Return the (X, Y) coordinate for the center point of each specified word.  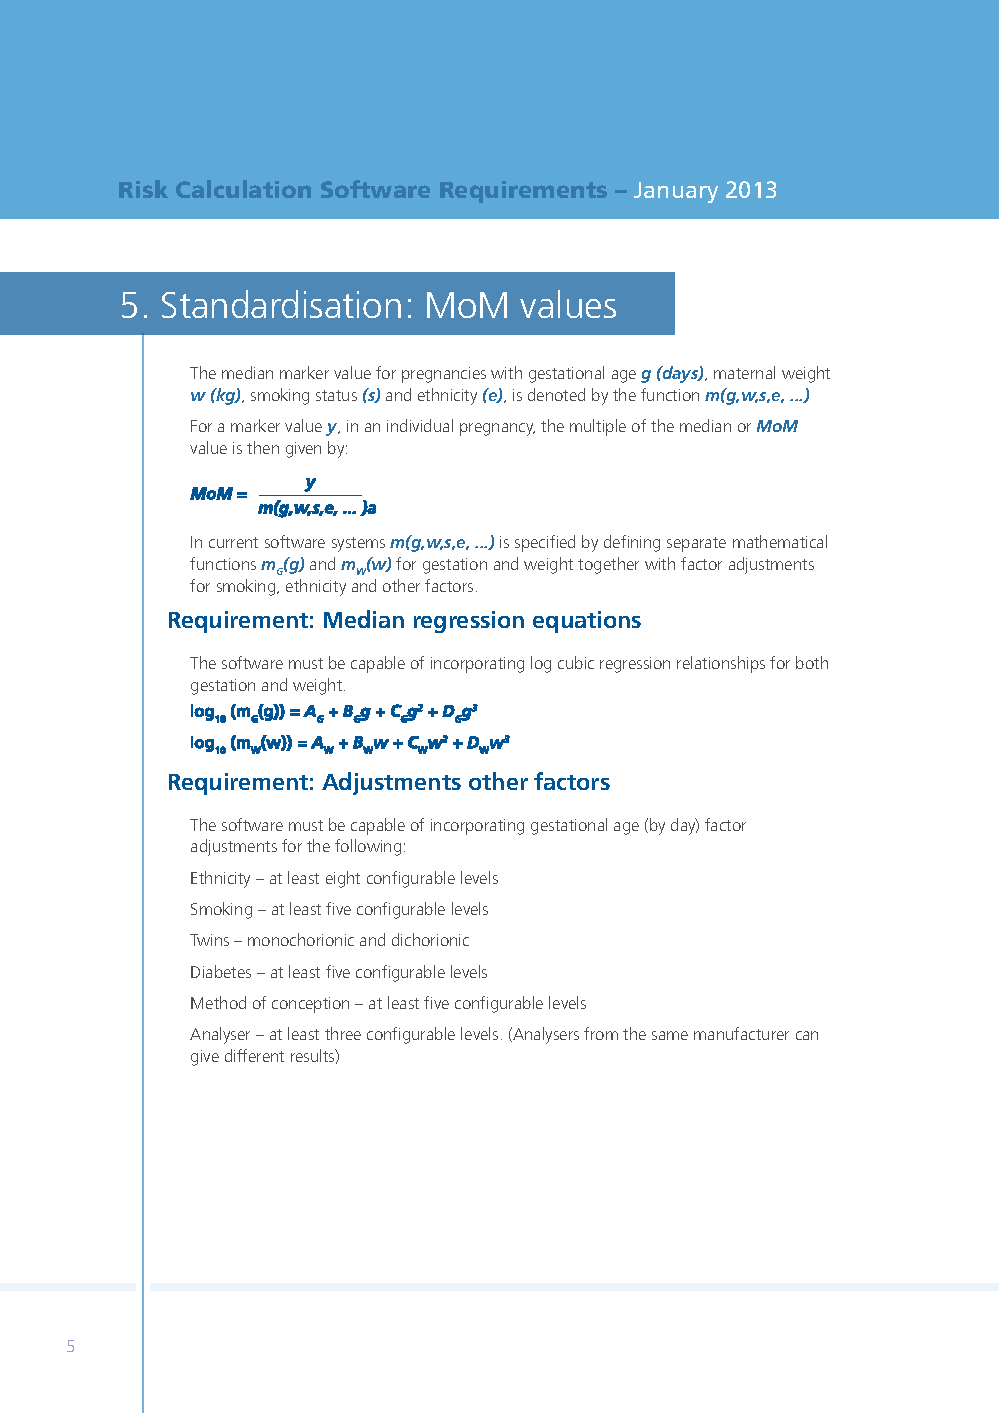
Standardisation (281, 304)
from (601, 1033)
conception (310, 1005)
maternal (744, 372)
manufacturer (741, 1033)
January (676, 192)
